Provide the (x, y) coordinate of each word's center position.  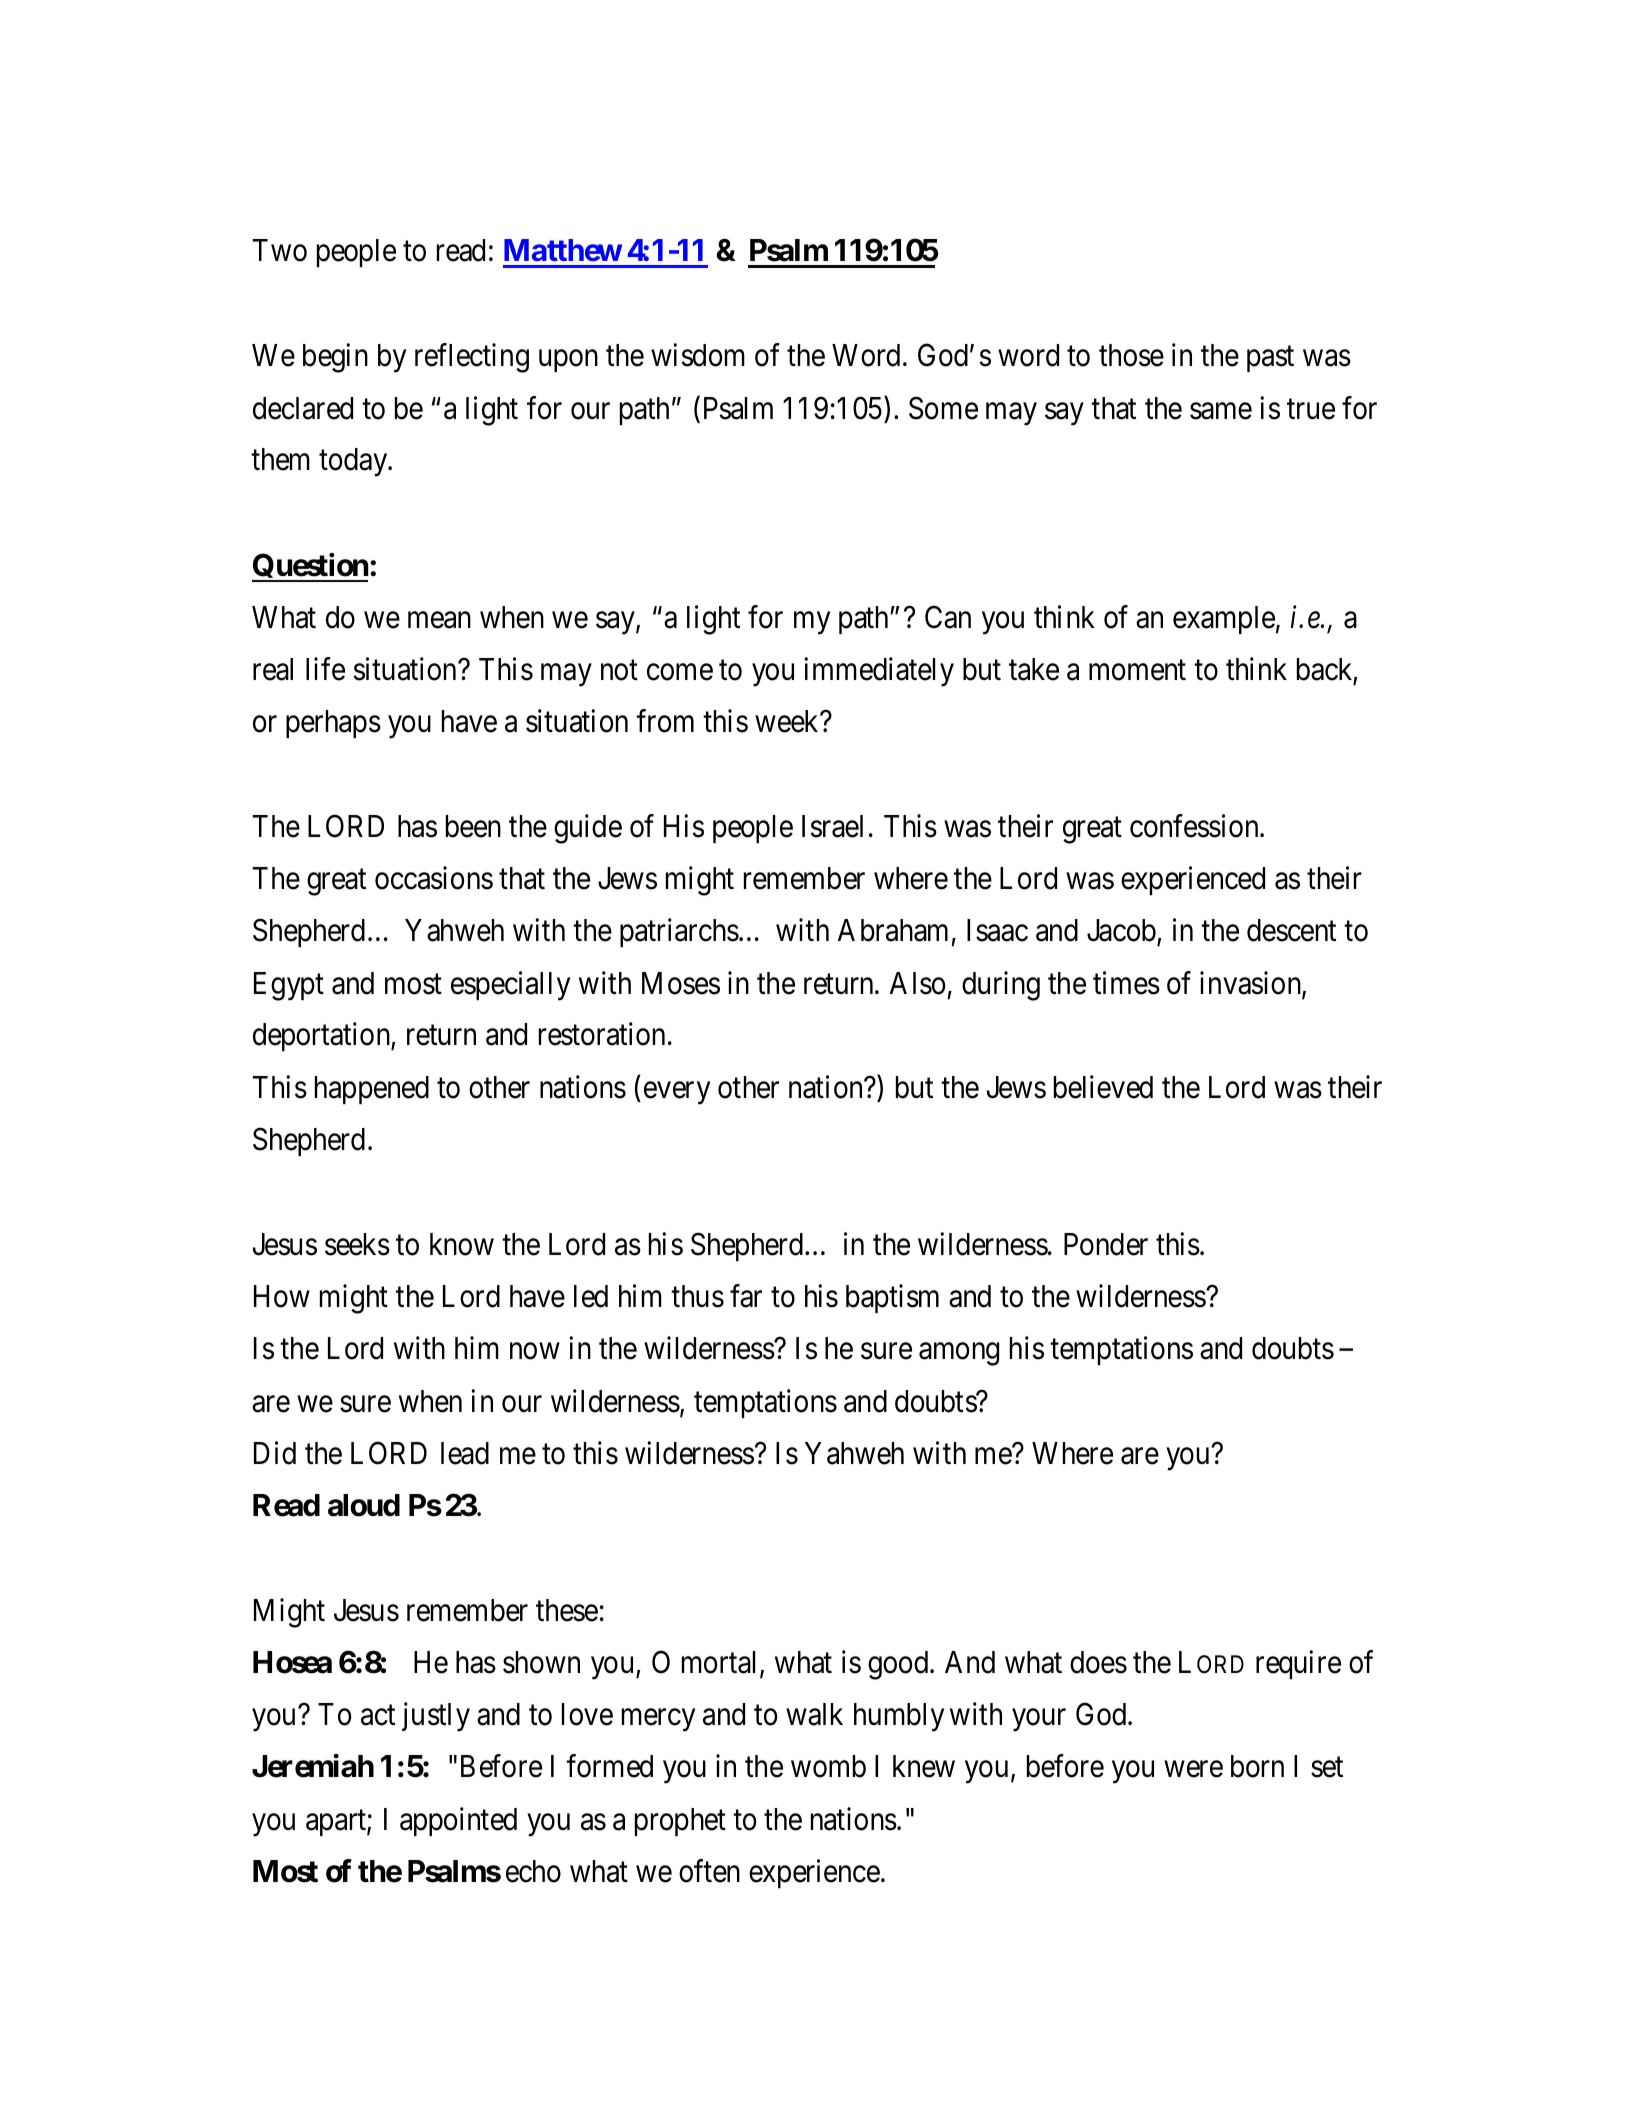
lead (465, 1453)
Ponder (1106, 1244)
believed (1103, 1087)
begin (335, 358)
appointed (458, 1822)
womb (828, 1766)
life (325, 669)
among (959, 1354)
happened (372, 1090)
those (1131, 355)
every (677, 1093)
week (788, 721)
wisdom (698, 355)
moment (1137, 670)
